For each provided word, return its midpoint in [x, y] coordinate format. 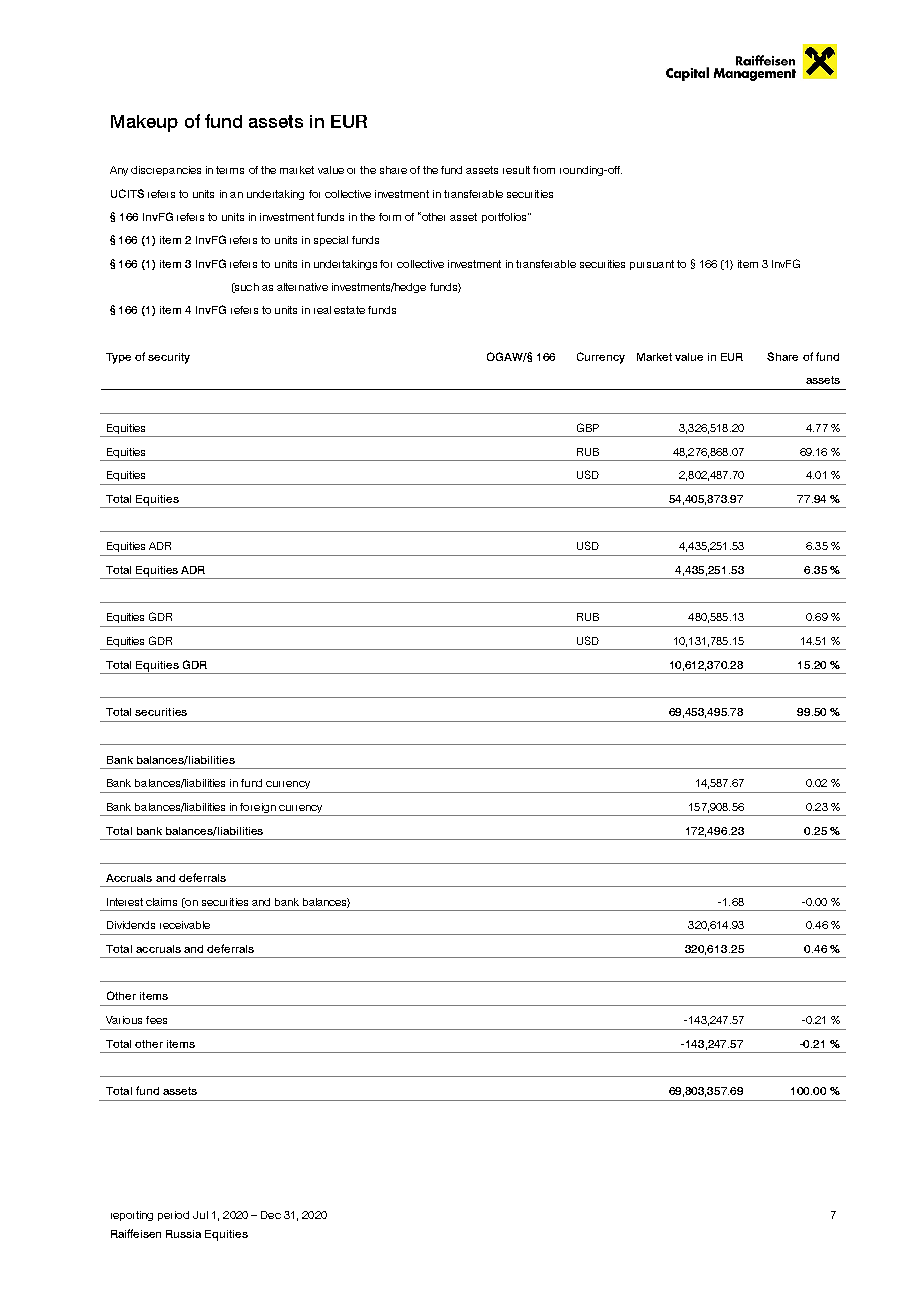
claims [161, 902]
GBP [588, 427]
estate [349, 310]
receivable [185, 925]
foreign [258, 809]
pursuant [652, 265]
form [390, 217]
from [544, 170]
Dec [271, 1215]
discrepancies [166, 171]
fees [156, 1020]
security [169, 358]
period [173, 1216]
